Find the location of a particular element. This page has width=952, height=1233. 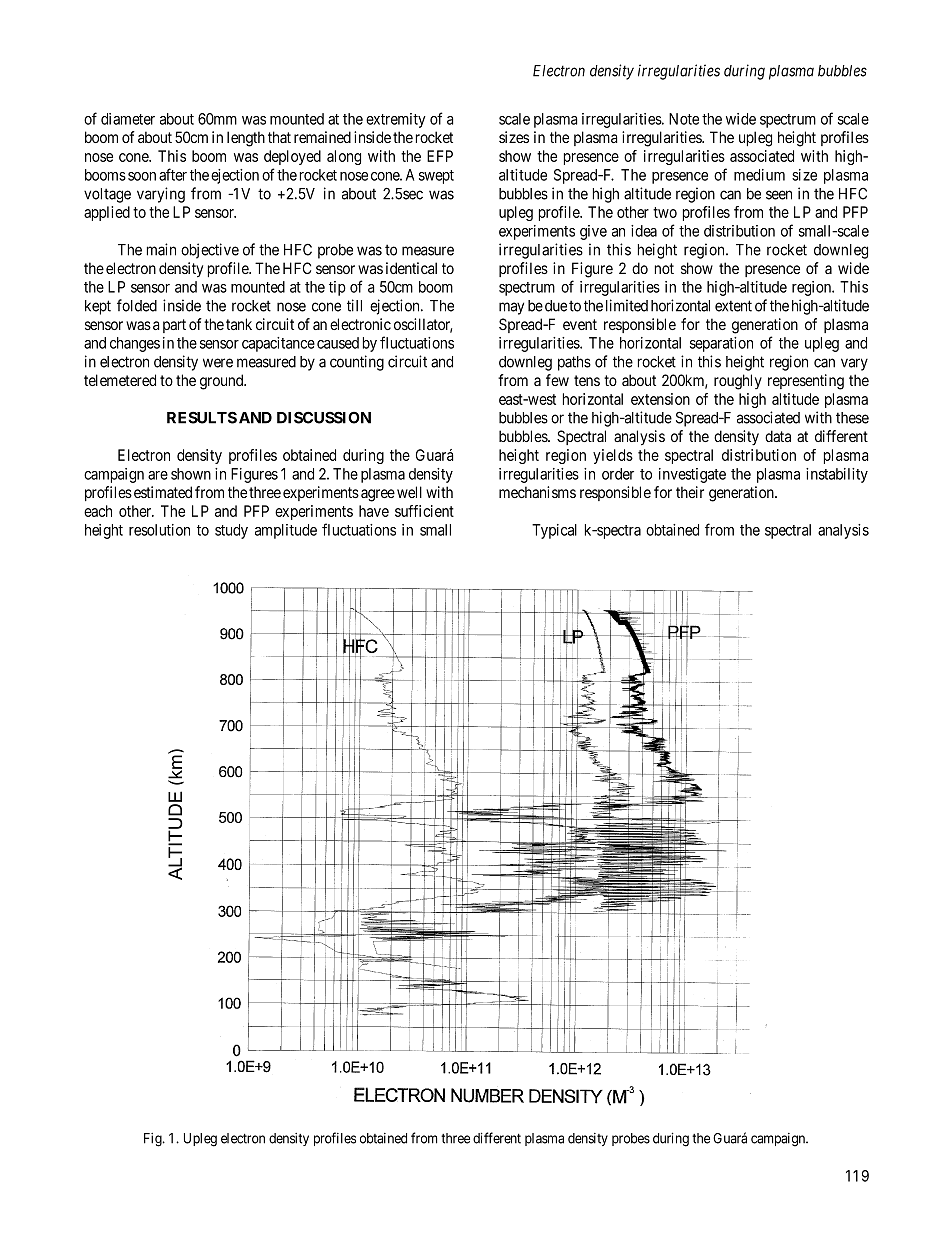

give is located at coordinates (593, 232).
